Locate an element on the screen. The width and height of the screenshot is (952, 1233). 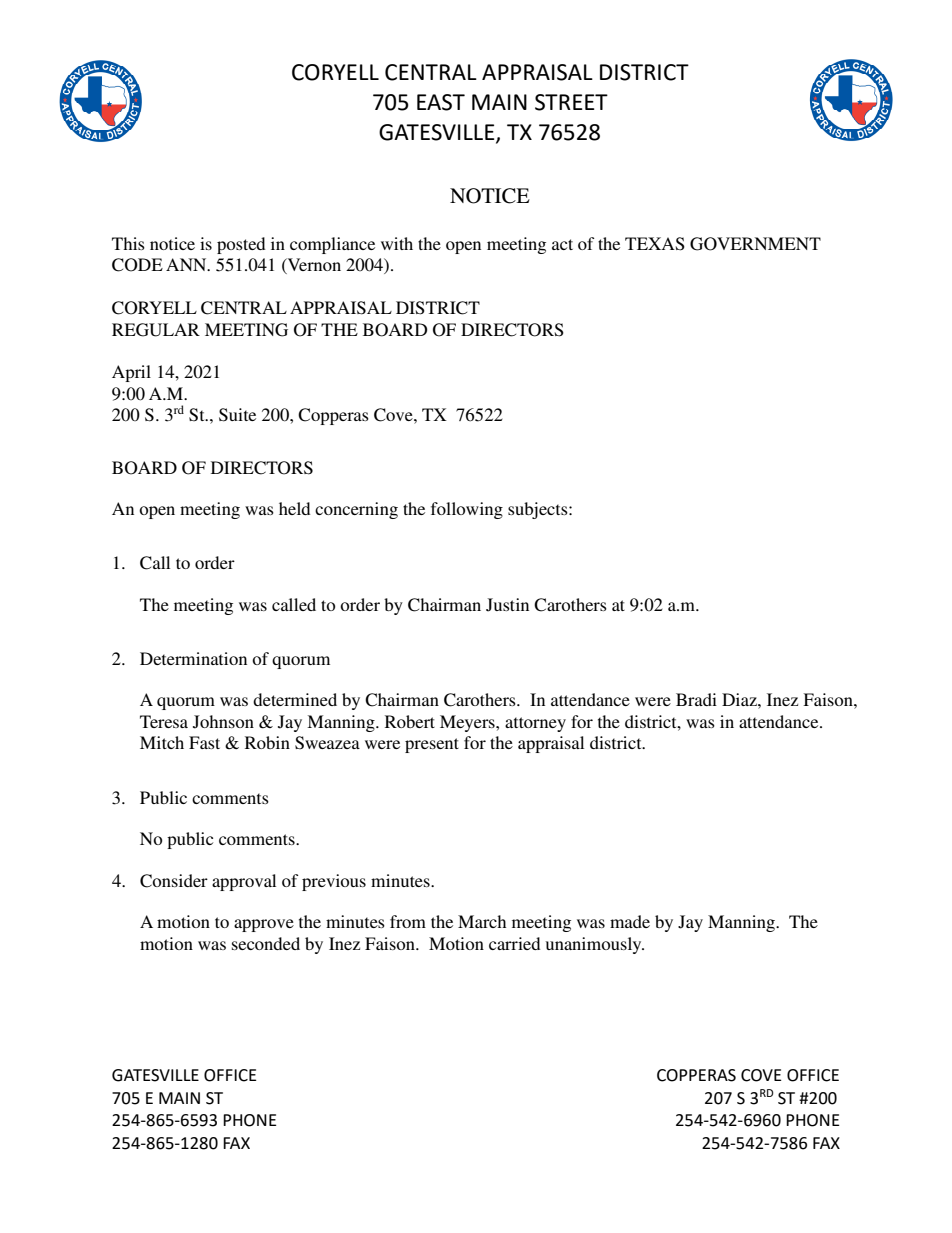
approve is located at coordinates (264, 925).
